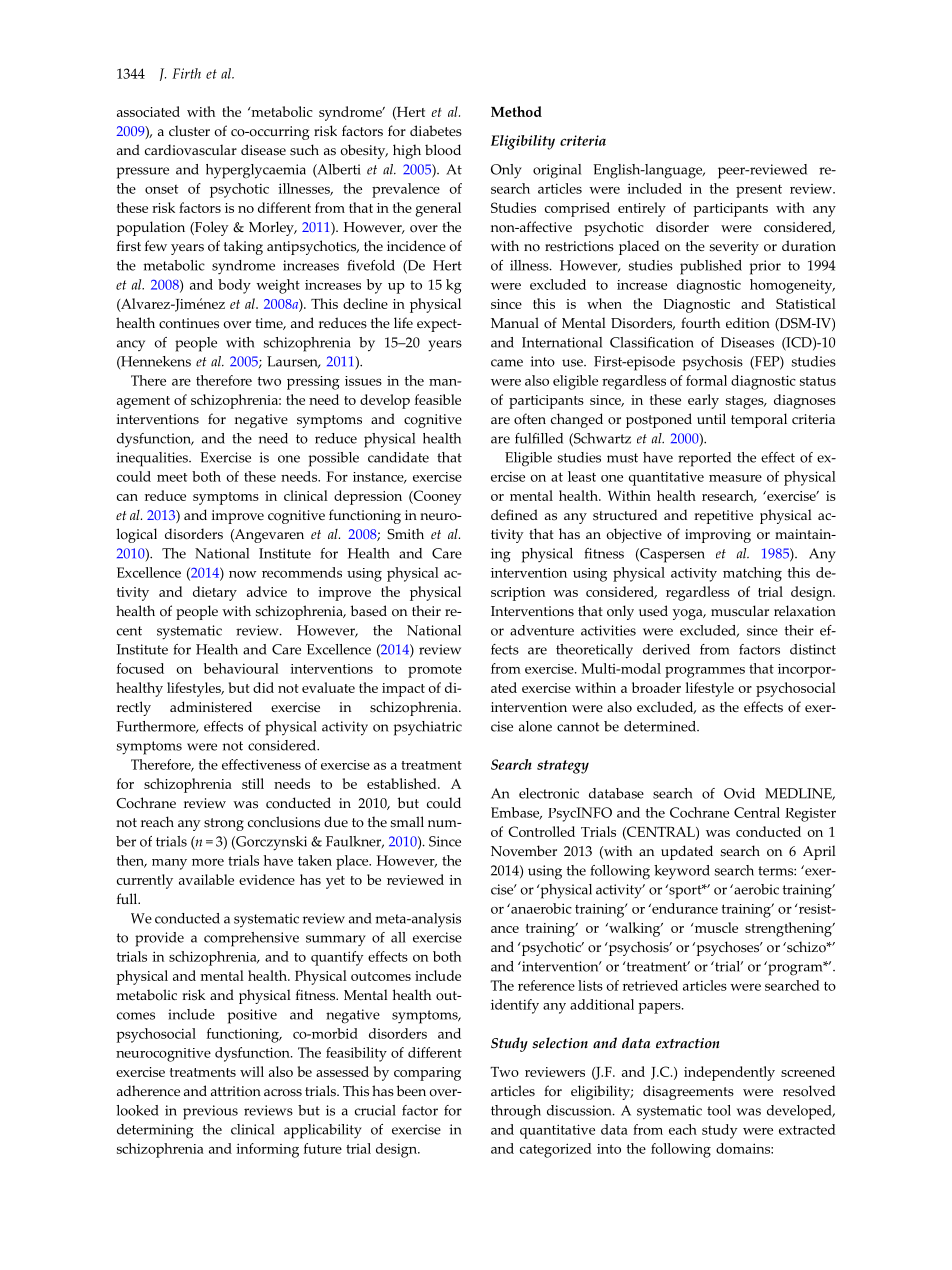 The image size is (952, 1270). Describe the element at coordinates (530, 419) in the page. I see `often` at that location.
